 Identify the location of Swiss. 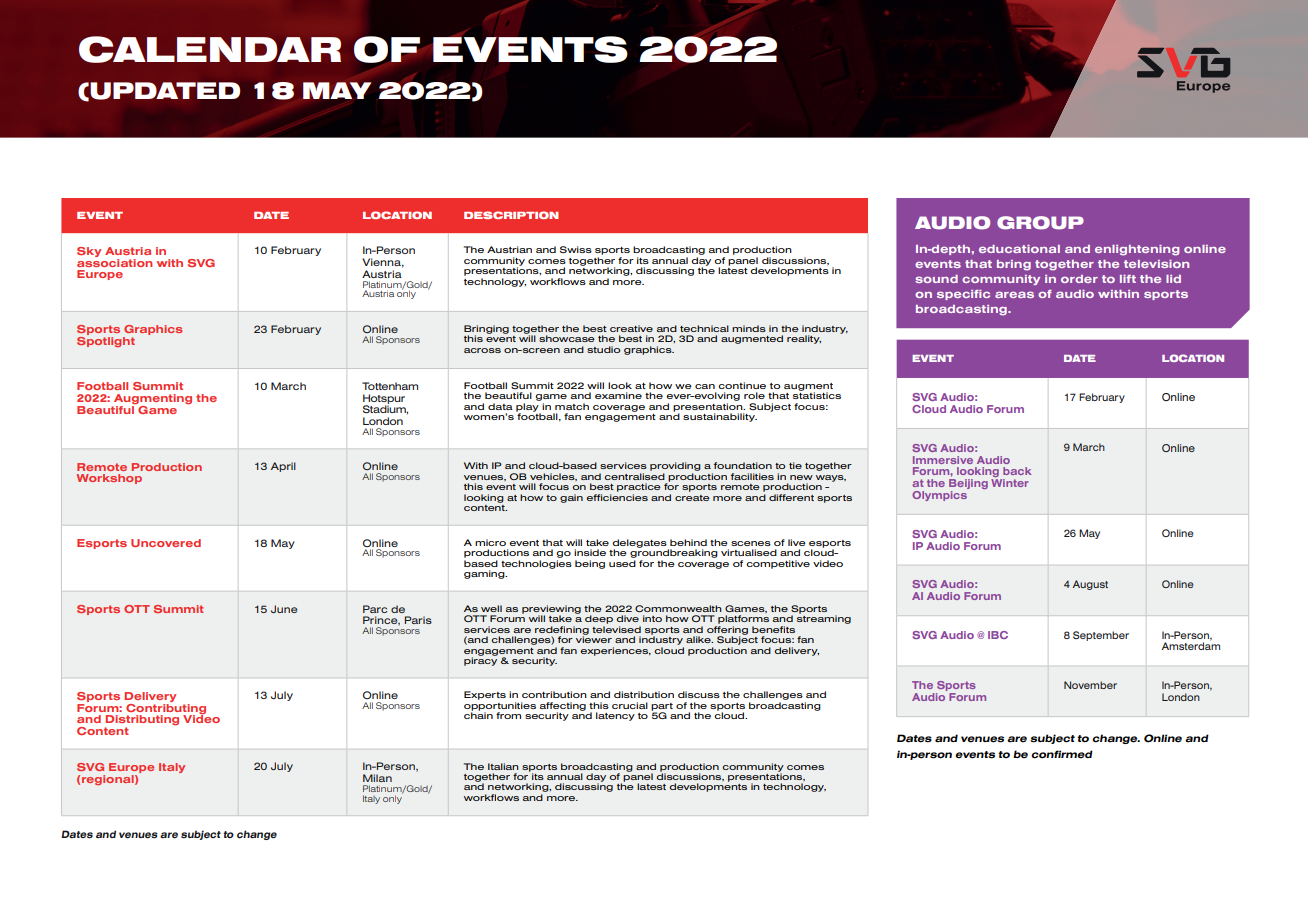
(576, 249).
